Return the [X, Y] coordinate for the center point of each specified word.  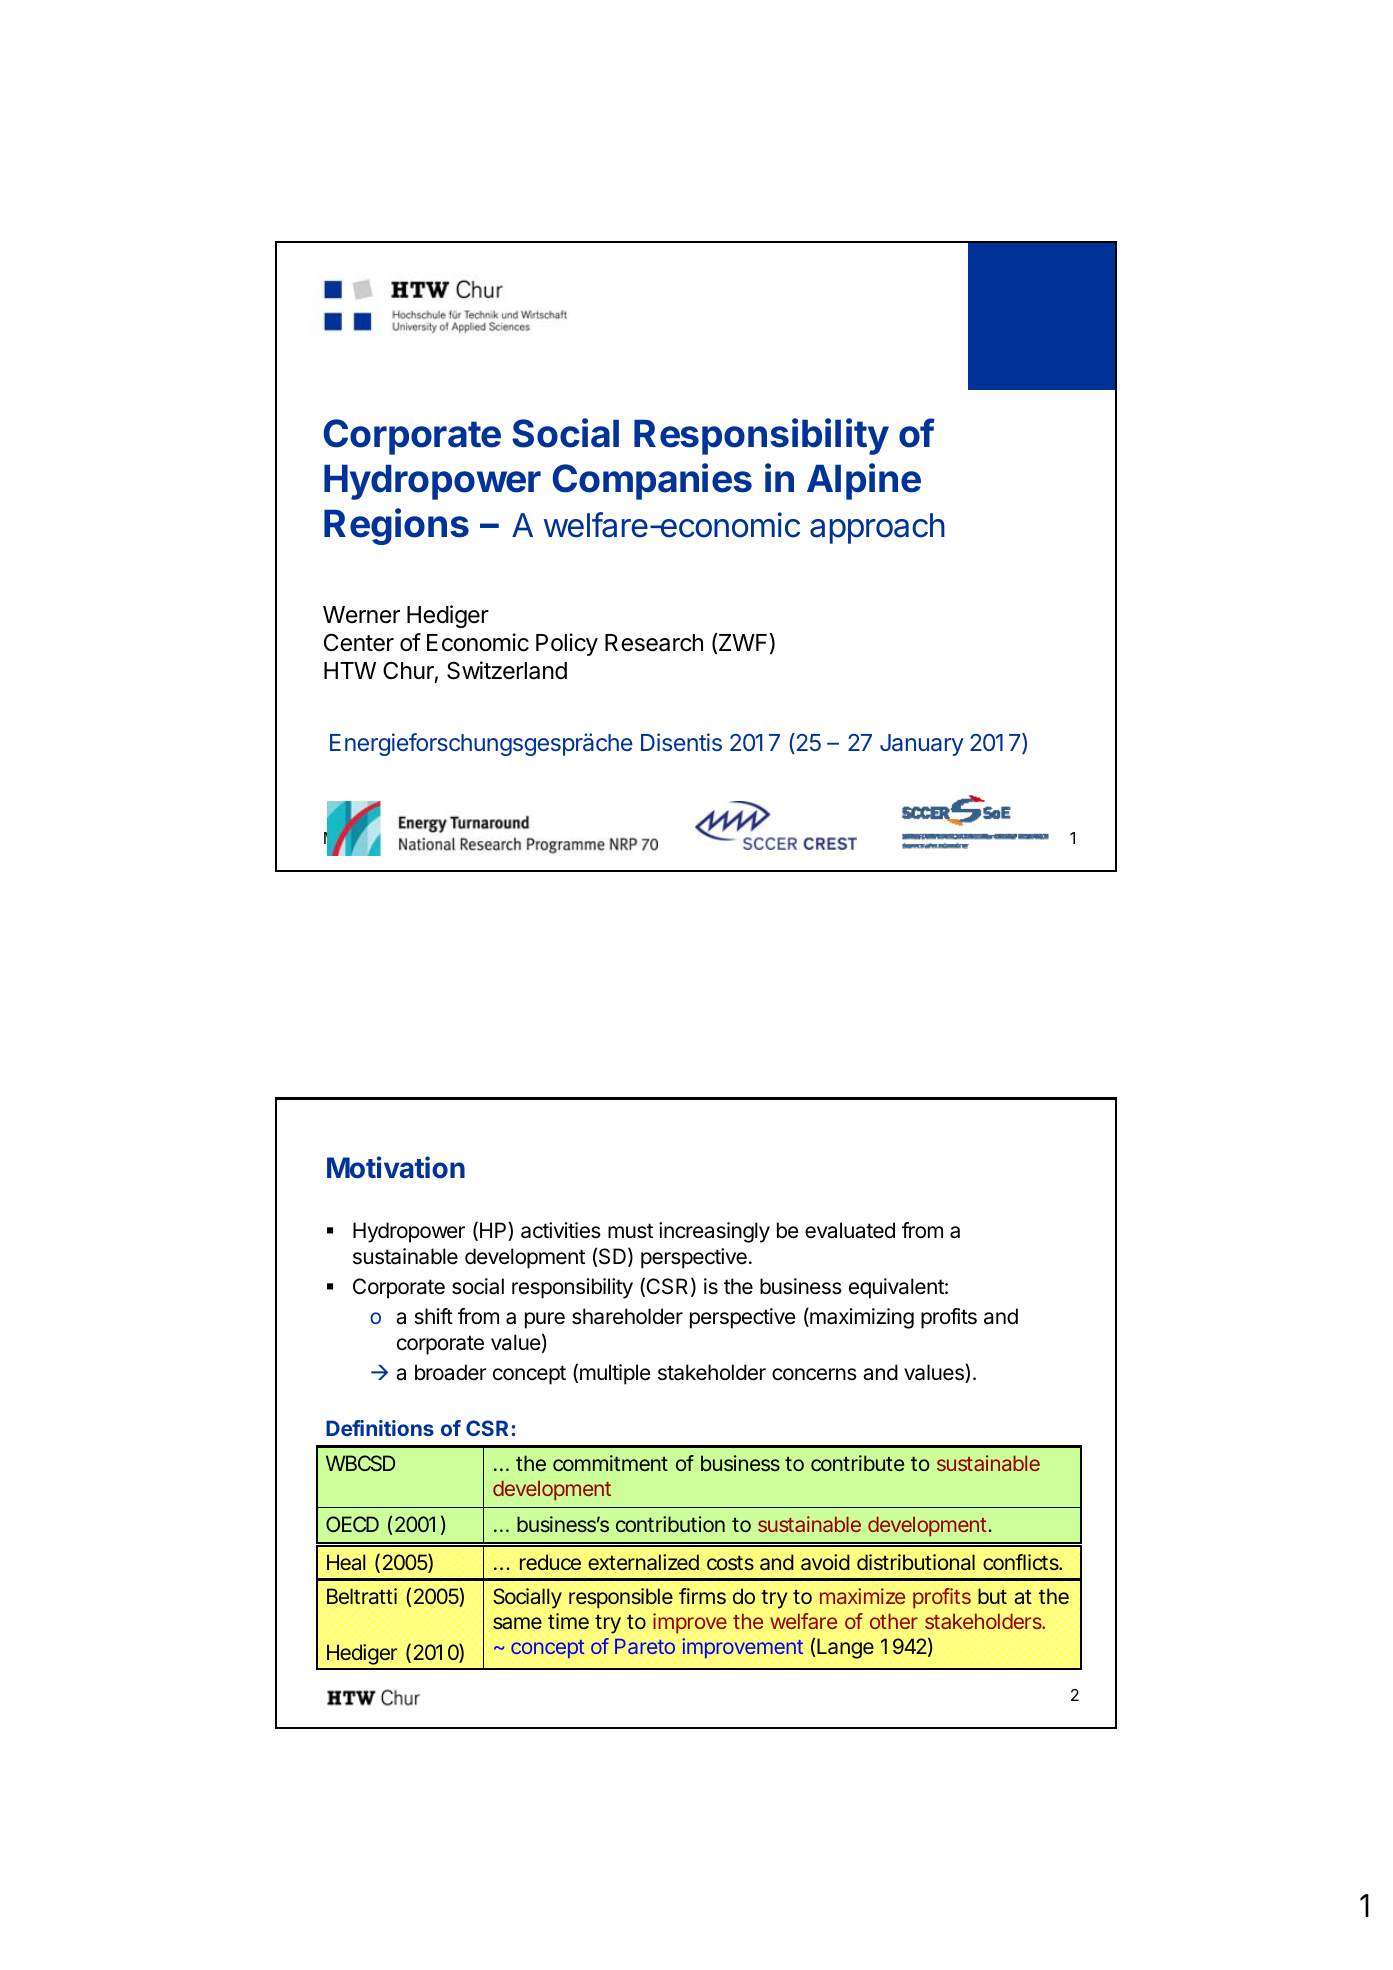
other [894, 1621]
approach [877, 528]
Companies [652, 481]
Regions [396, 526]
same [517, 1623]
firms [702, 1596]
